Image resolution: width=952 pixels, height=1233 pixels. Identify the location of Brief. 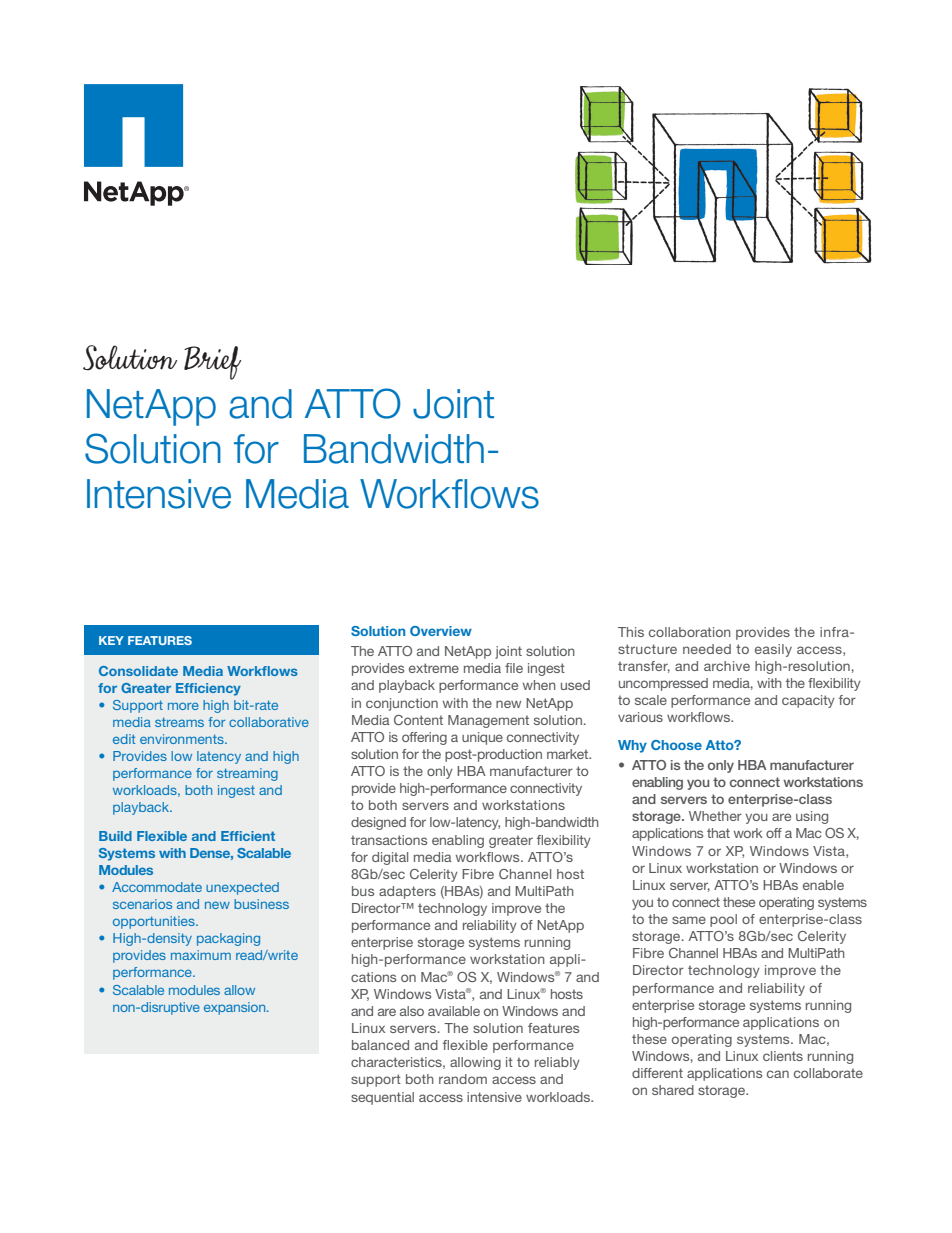
(212, 363).
